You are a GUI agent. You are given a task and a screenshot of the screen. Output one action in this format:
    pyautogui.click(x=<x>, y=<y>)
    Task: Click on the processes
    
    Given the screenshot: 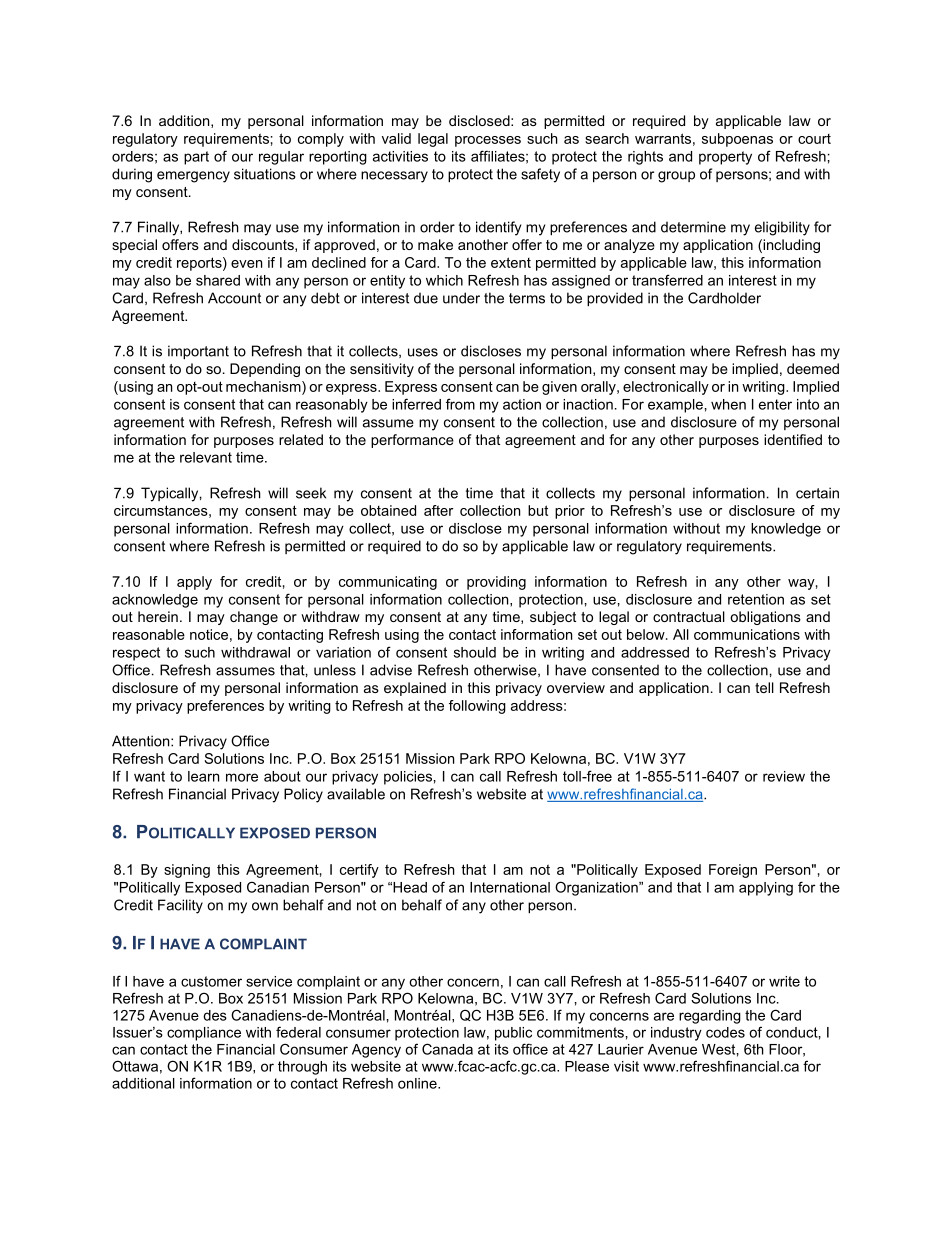 What is the action you would take?
    pyautogui.click(x=488, y=141)
